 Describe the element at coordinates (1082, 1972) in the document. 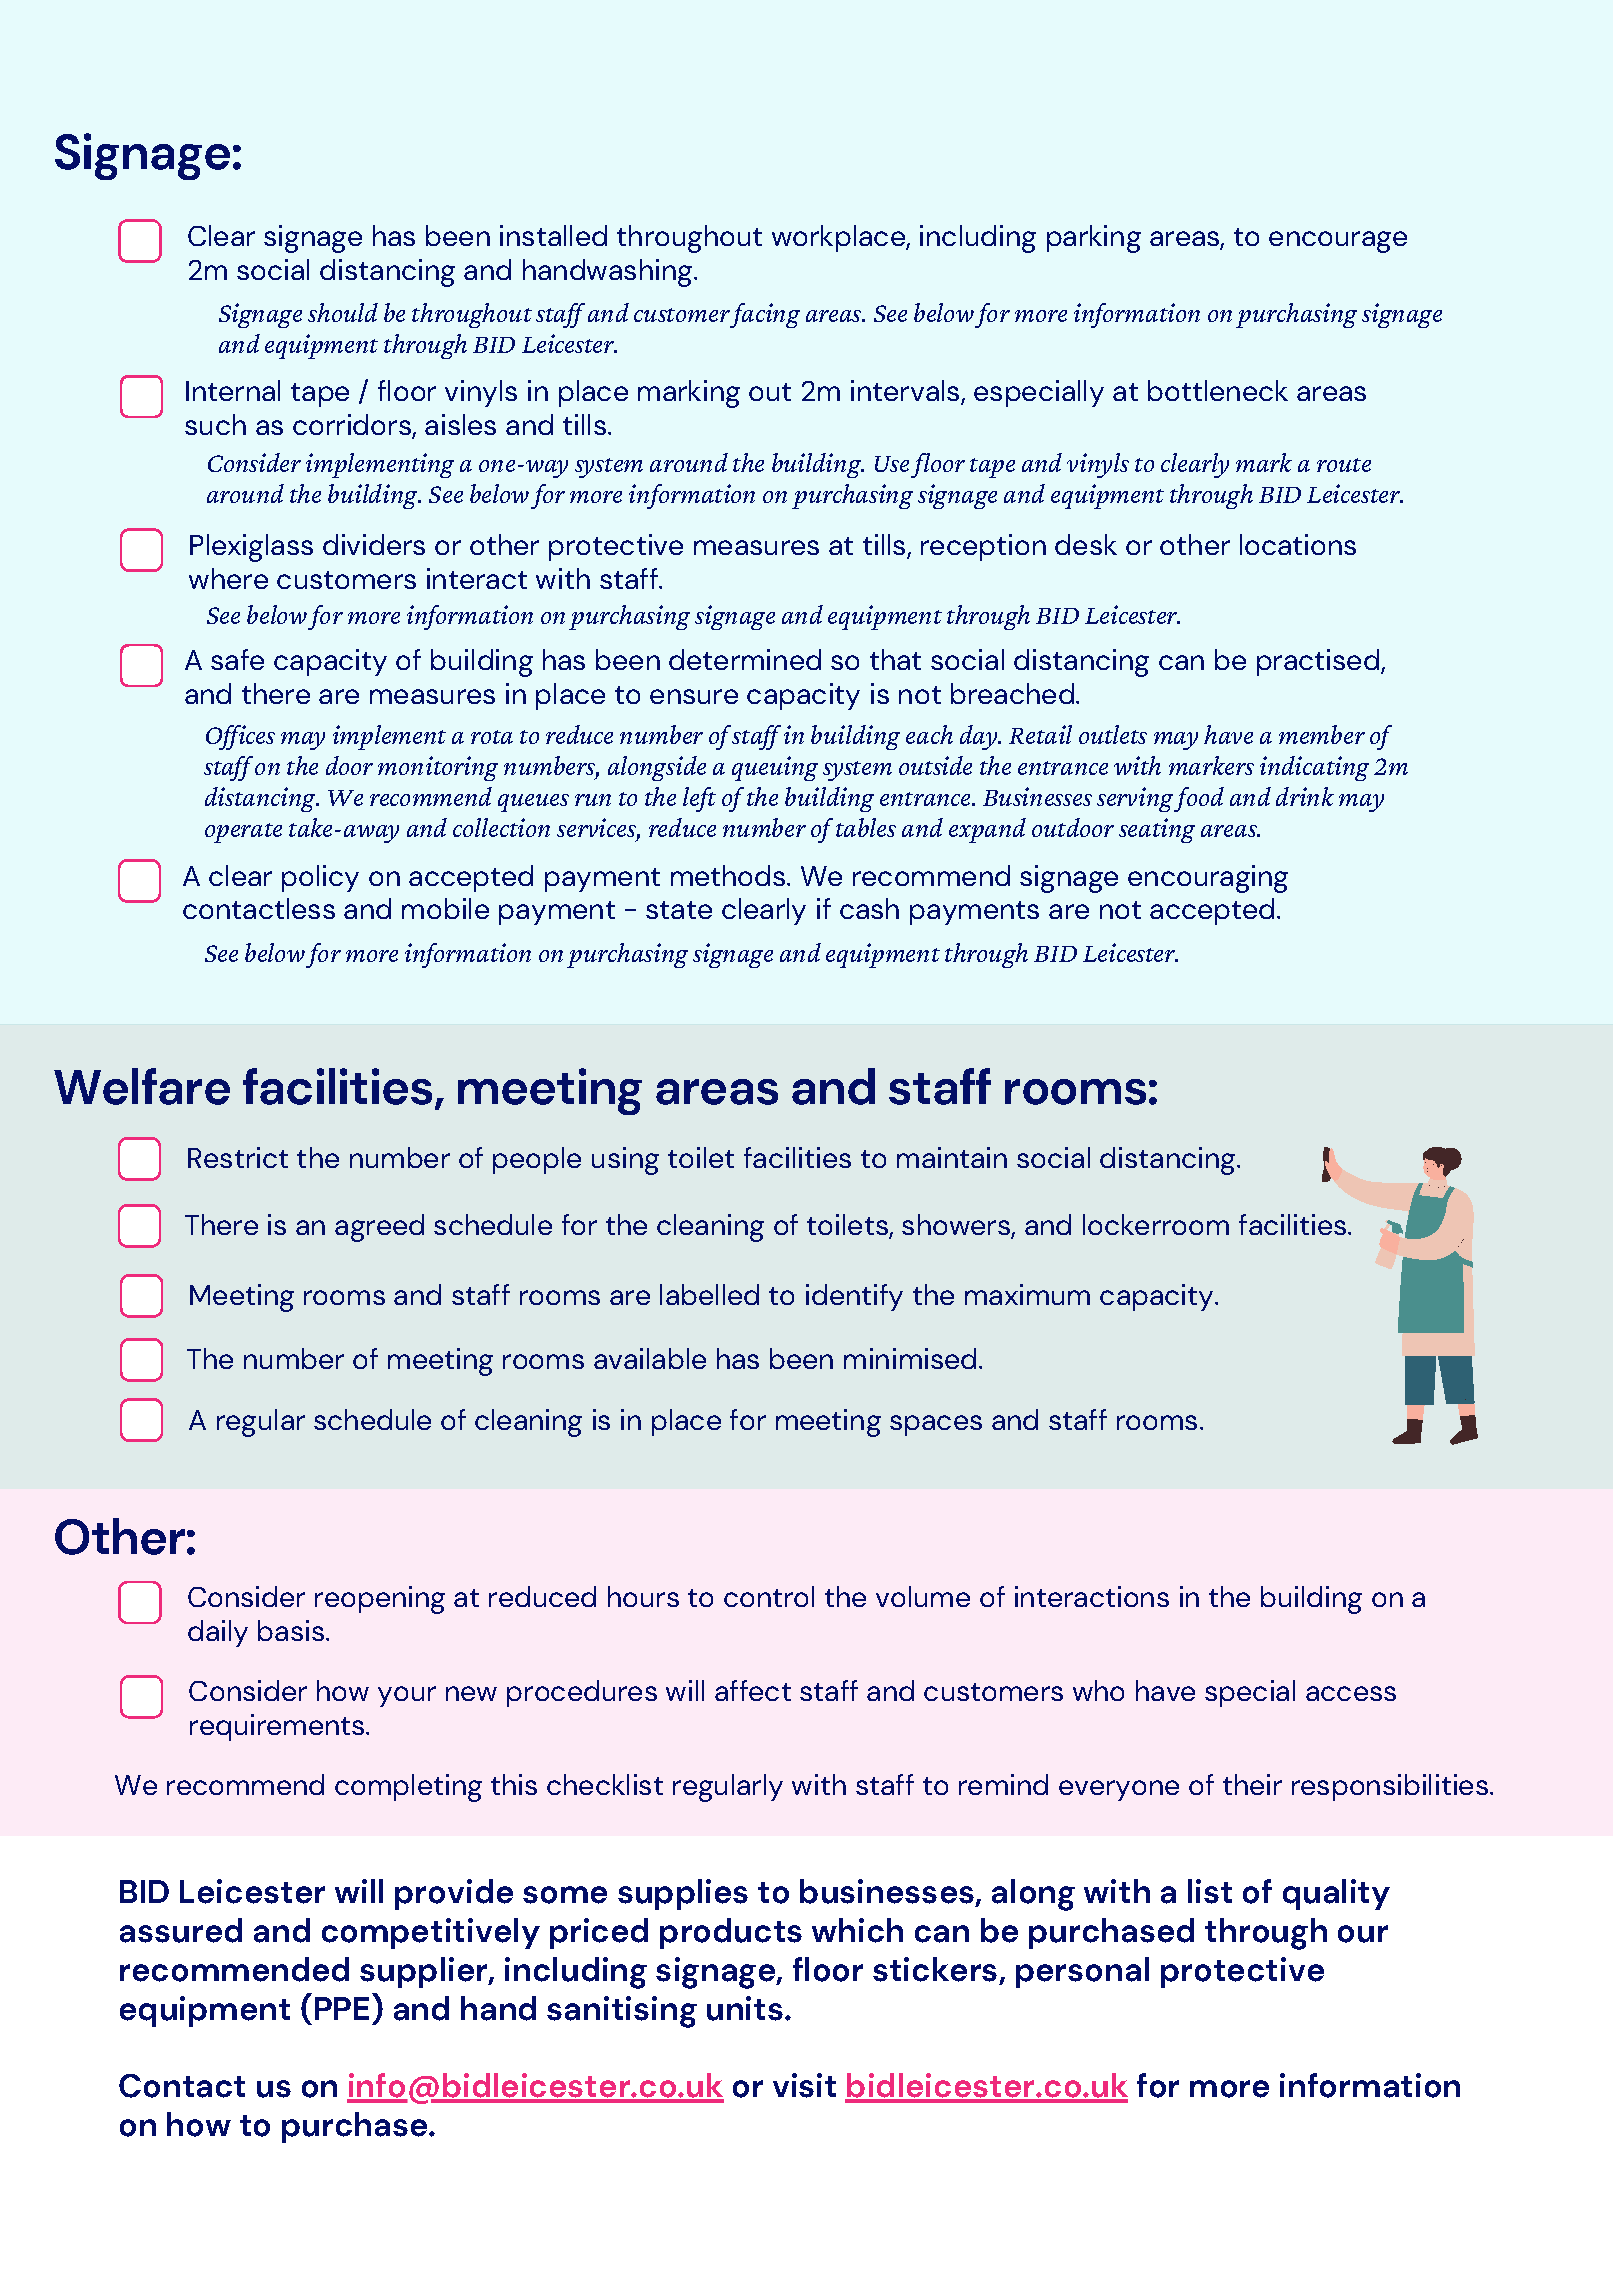

I see `personal` at that location.
